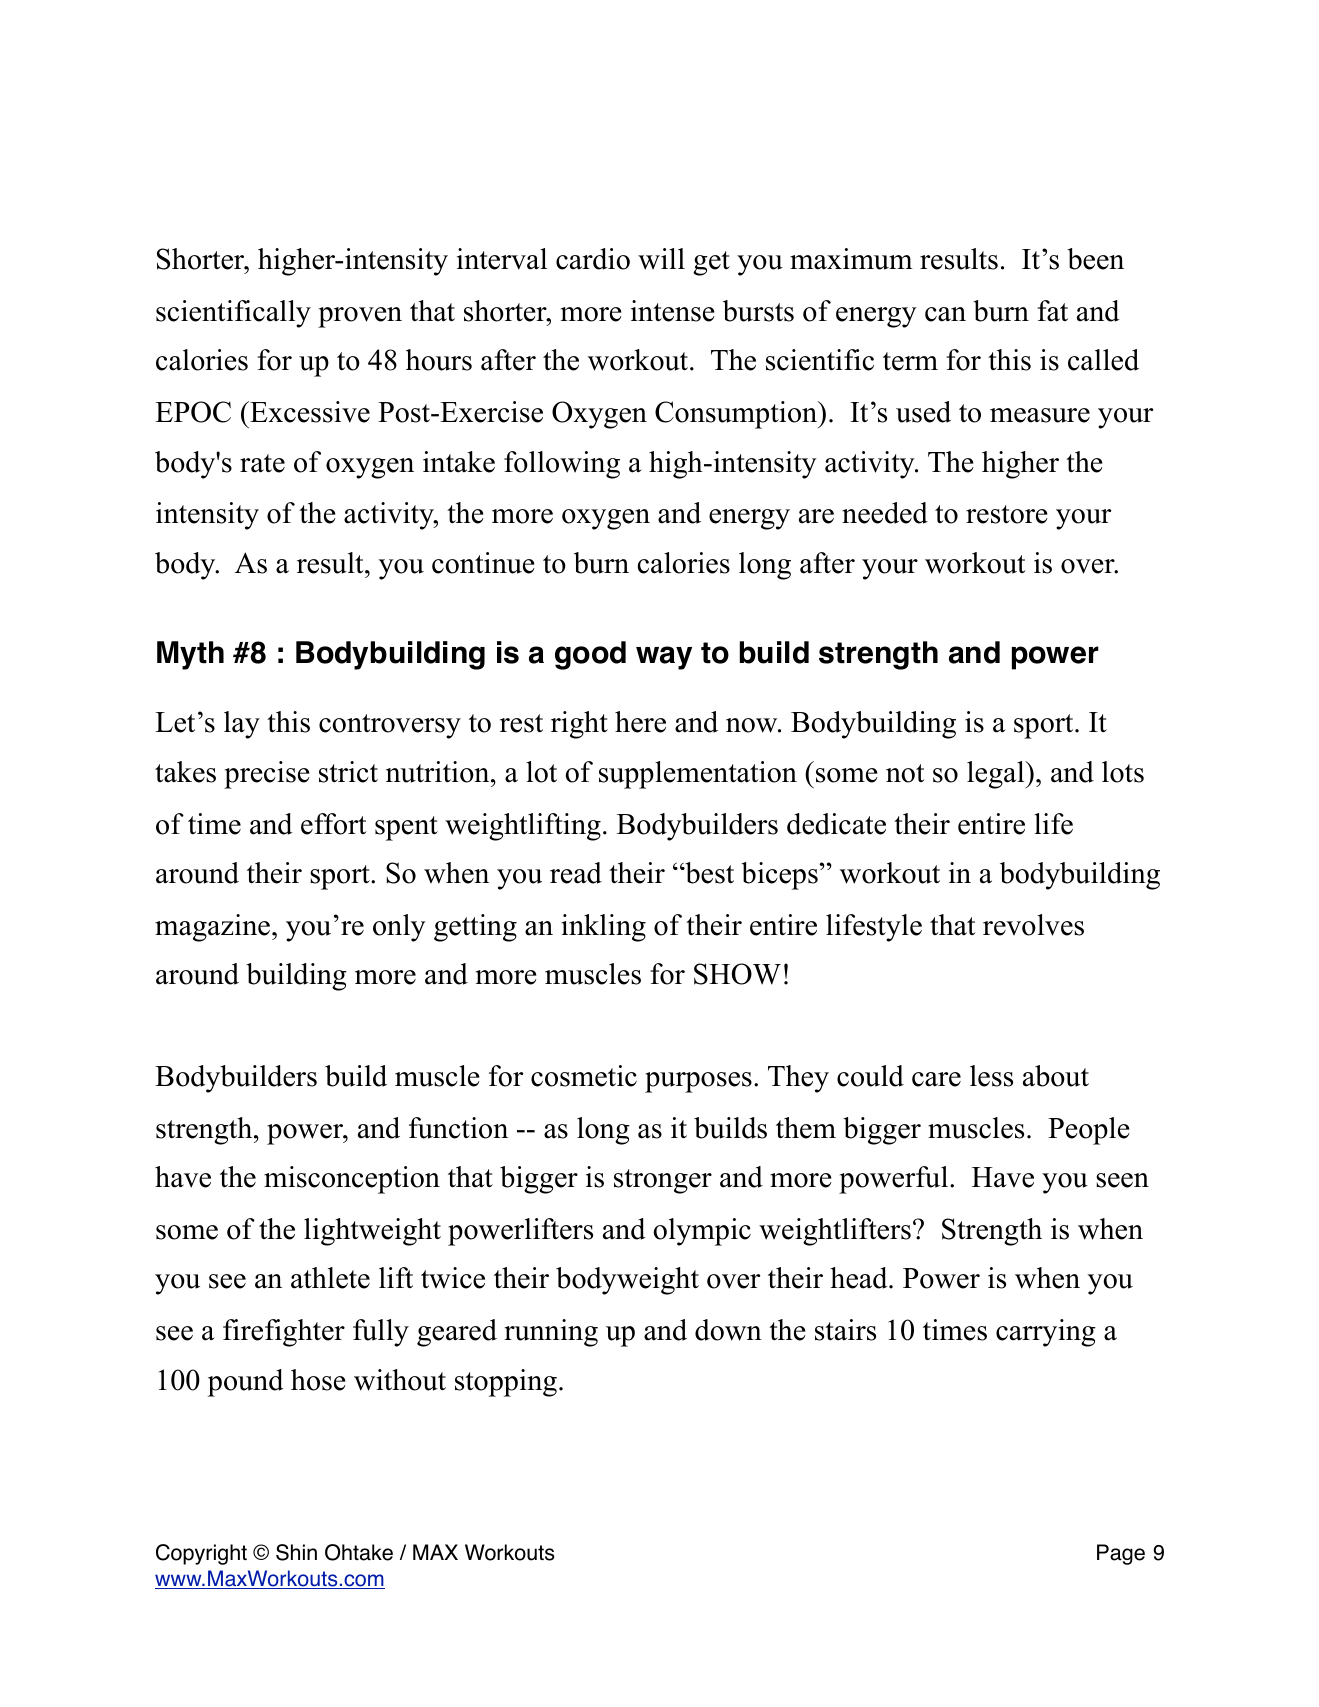 This image has width=1319, height=1707. What do you see at coordinates (212, 928) in the image?
I see `magazine` at bounding box center [212, 928].
